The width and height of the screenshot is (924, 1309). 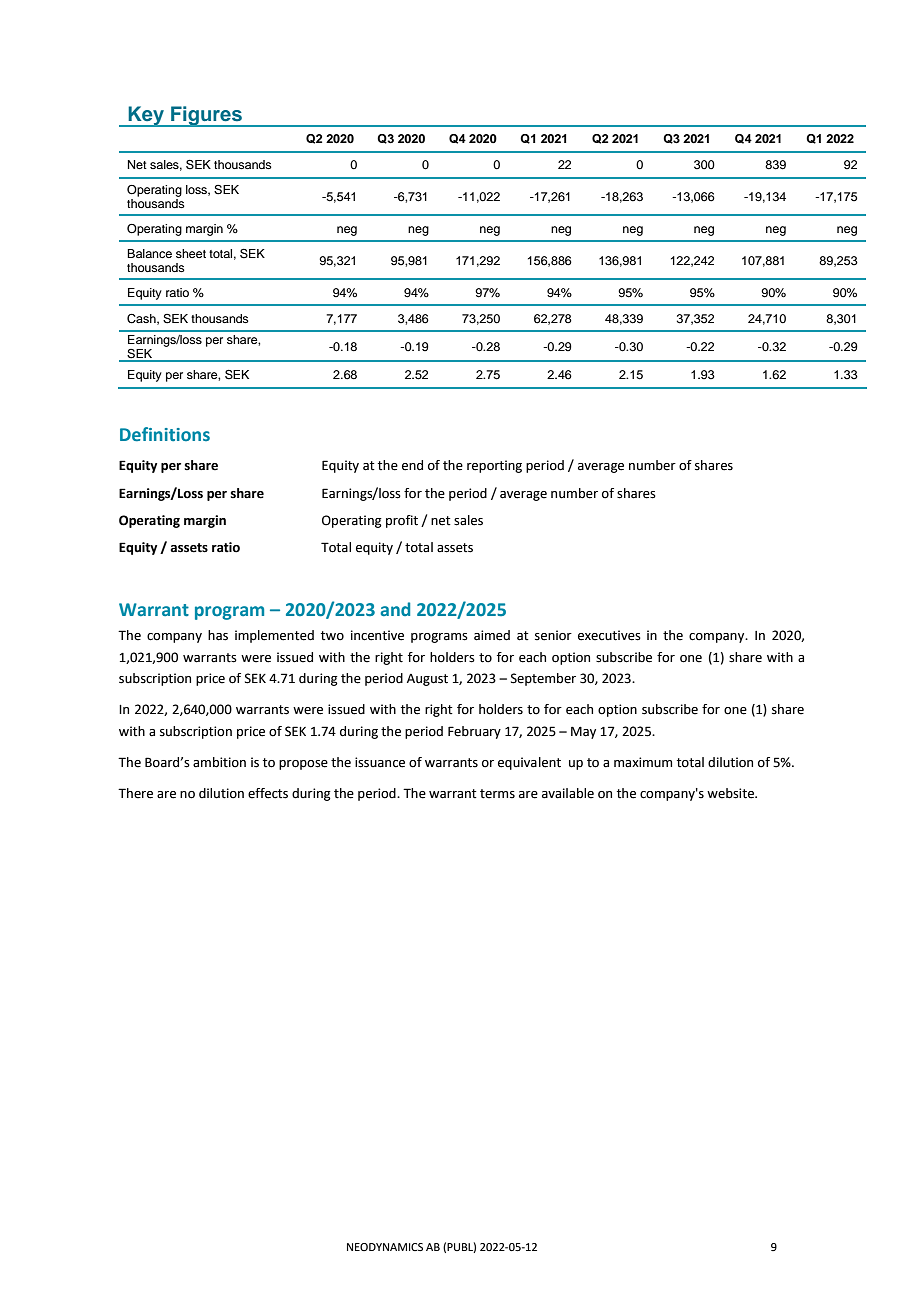 What do you see at coordinates (412, 465) in the screenshot?
I see `end` at bounding box center [412, 465].
